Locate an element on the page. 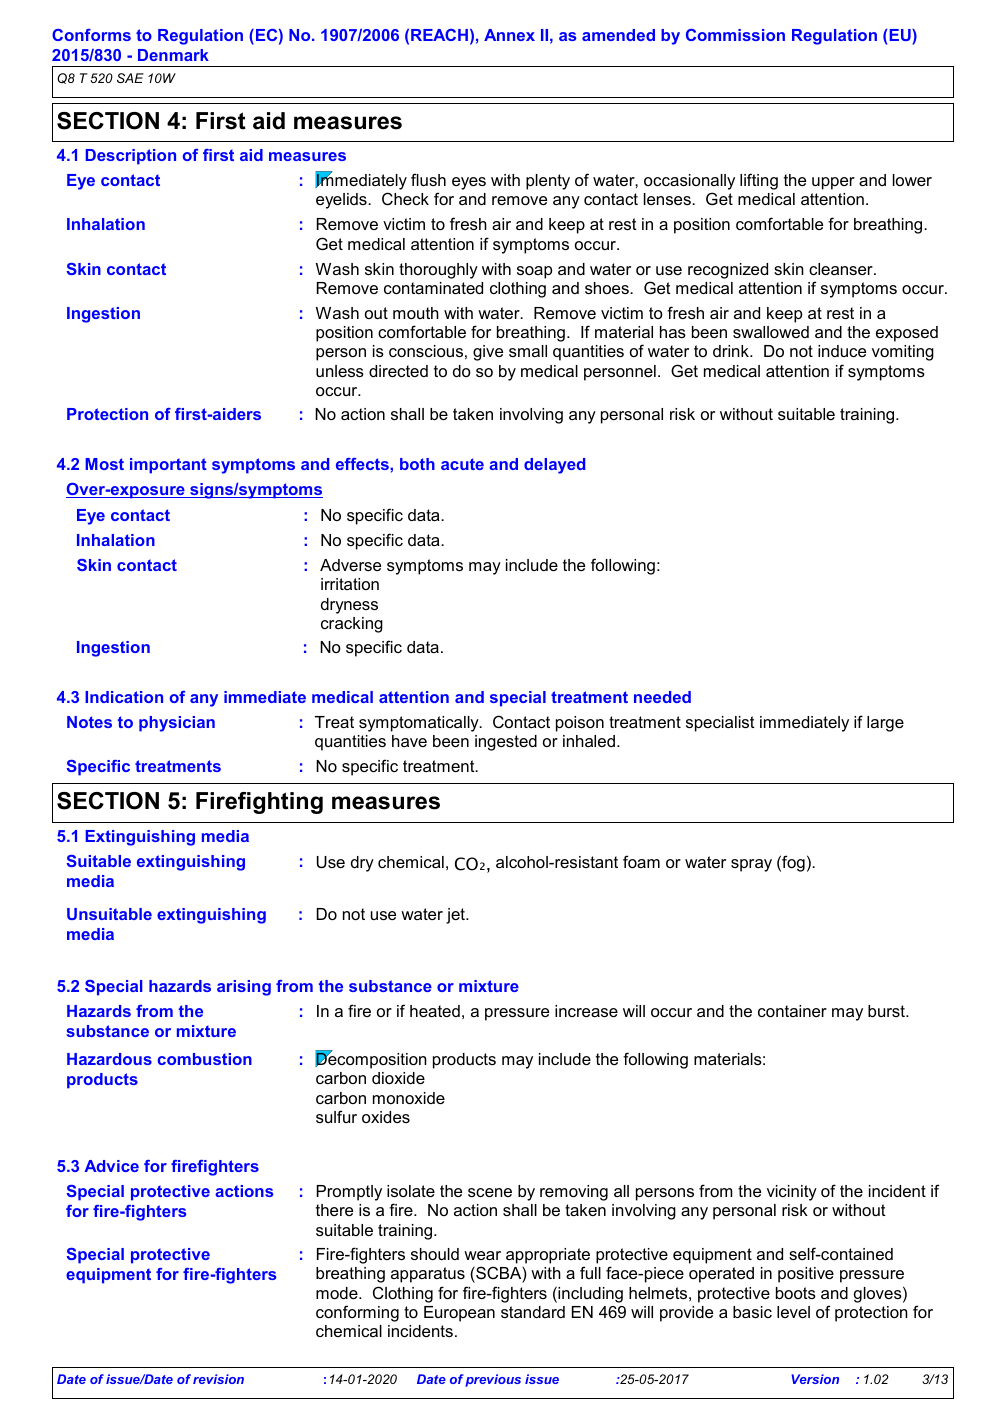  standard is located at coordinates (533, 1312).
